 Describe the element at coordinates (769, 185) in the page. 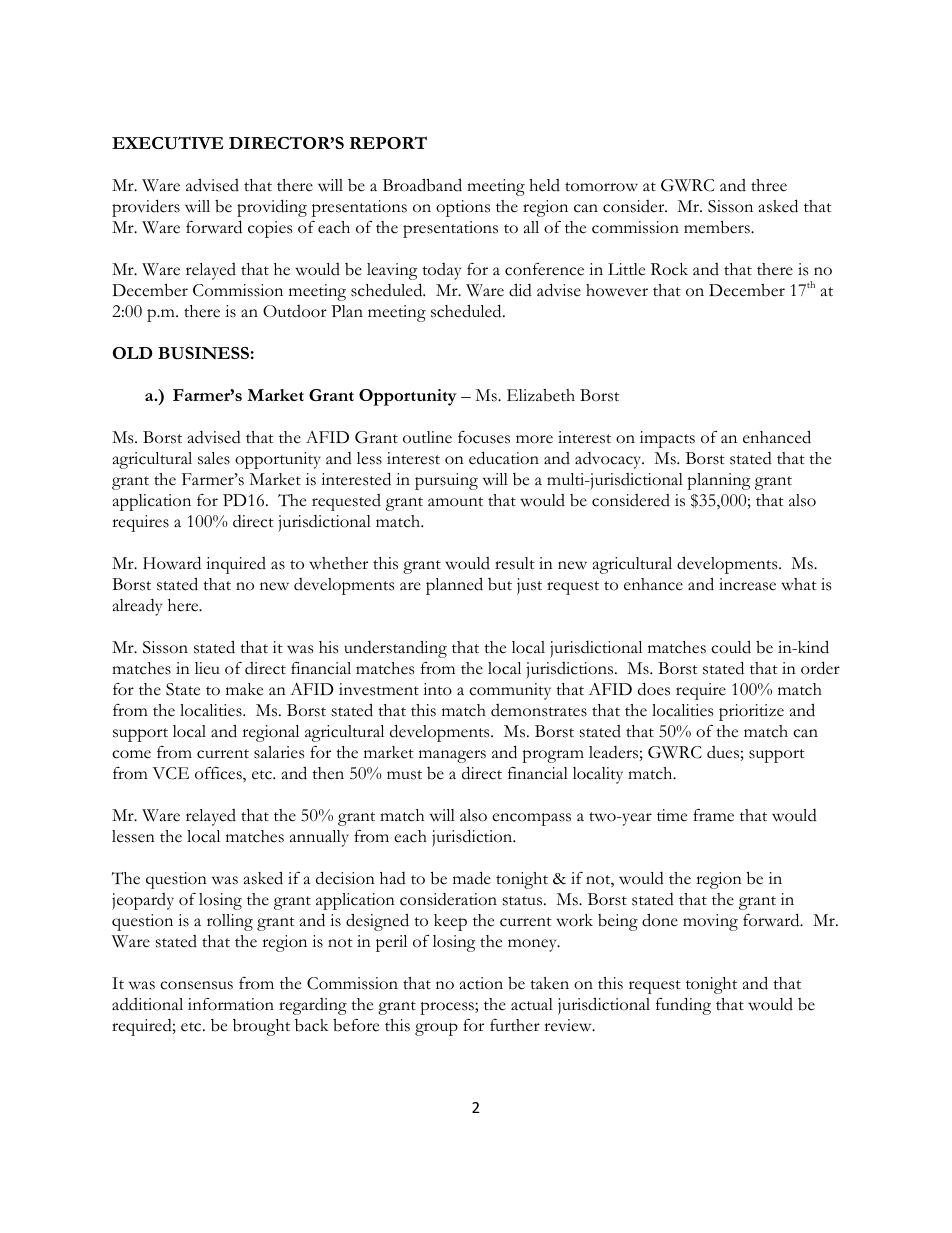

I see `three` at that location.
